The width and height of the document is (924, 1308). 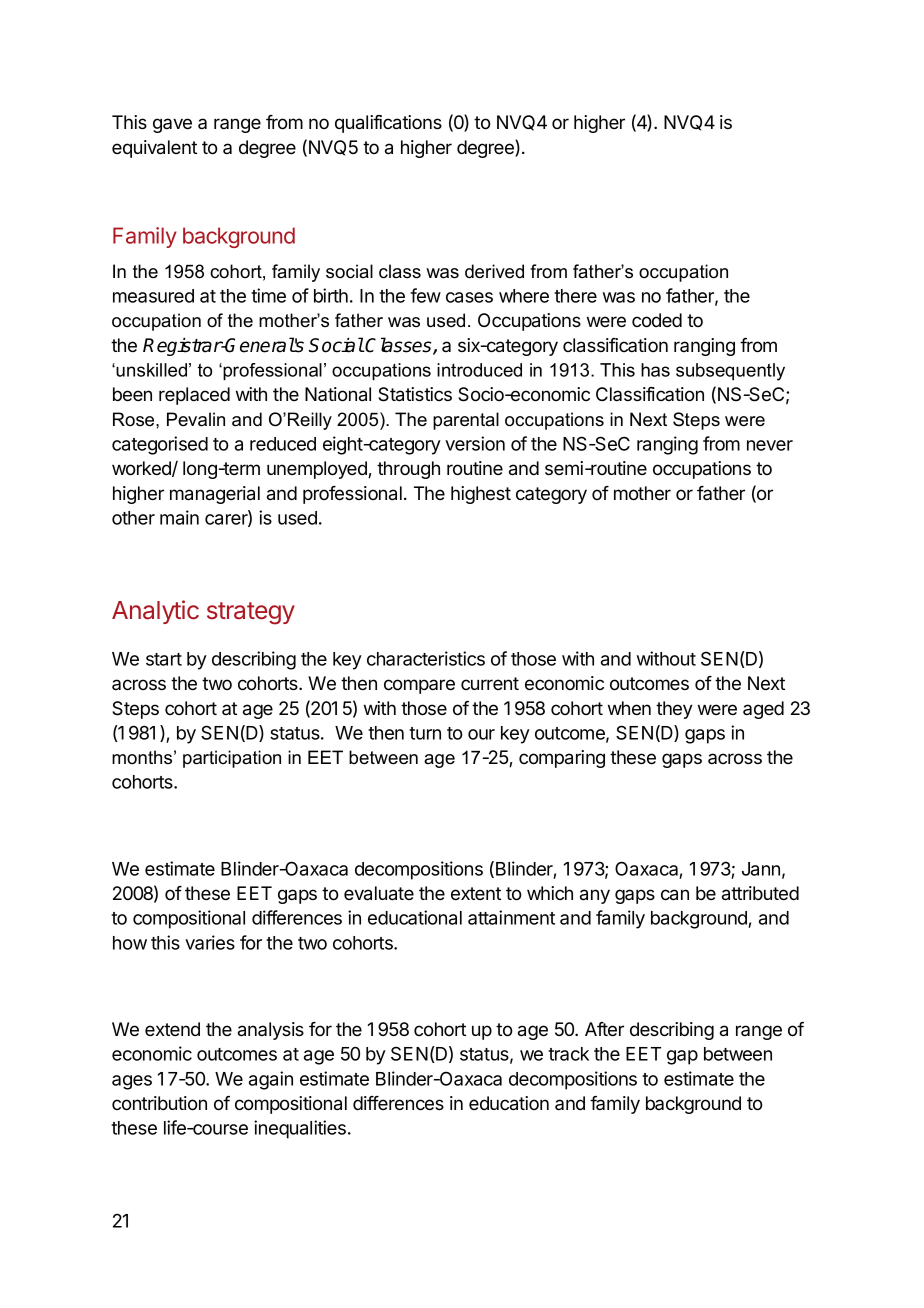 I want to click on contribution, so click(x=159, y=1103).
